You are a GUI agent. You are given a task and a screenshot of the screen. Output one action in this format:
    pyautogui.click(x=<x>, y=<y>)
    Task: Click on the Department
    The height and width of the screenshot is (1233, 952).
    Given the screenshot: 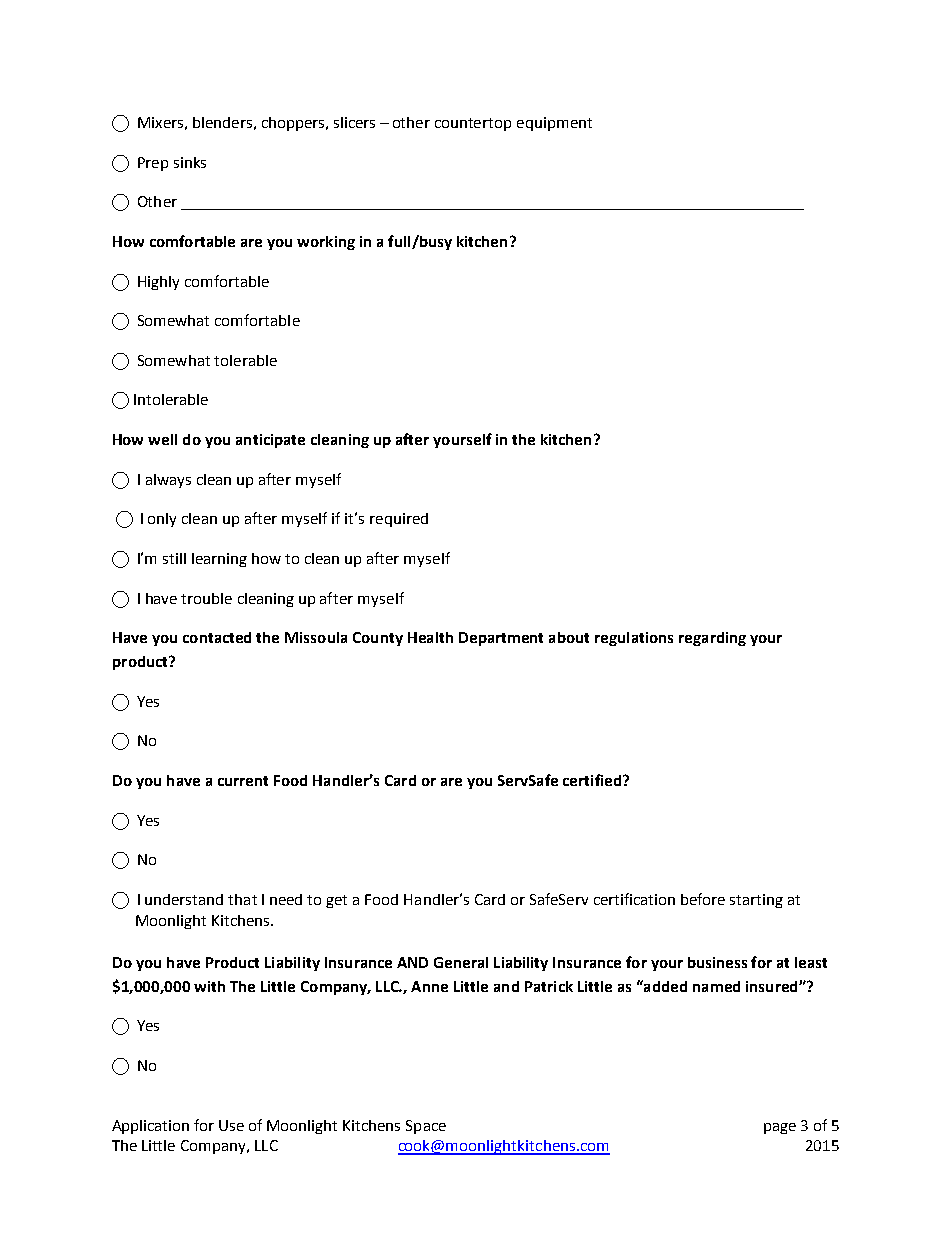 What is the action you would take?
    pyautogui.click(x=501, y=639)
